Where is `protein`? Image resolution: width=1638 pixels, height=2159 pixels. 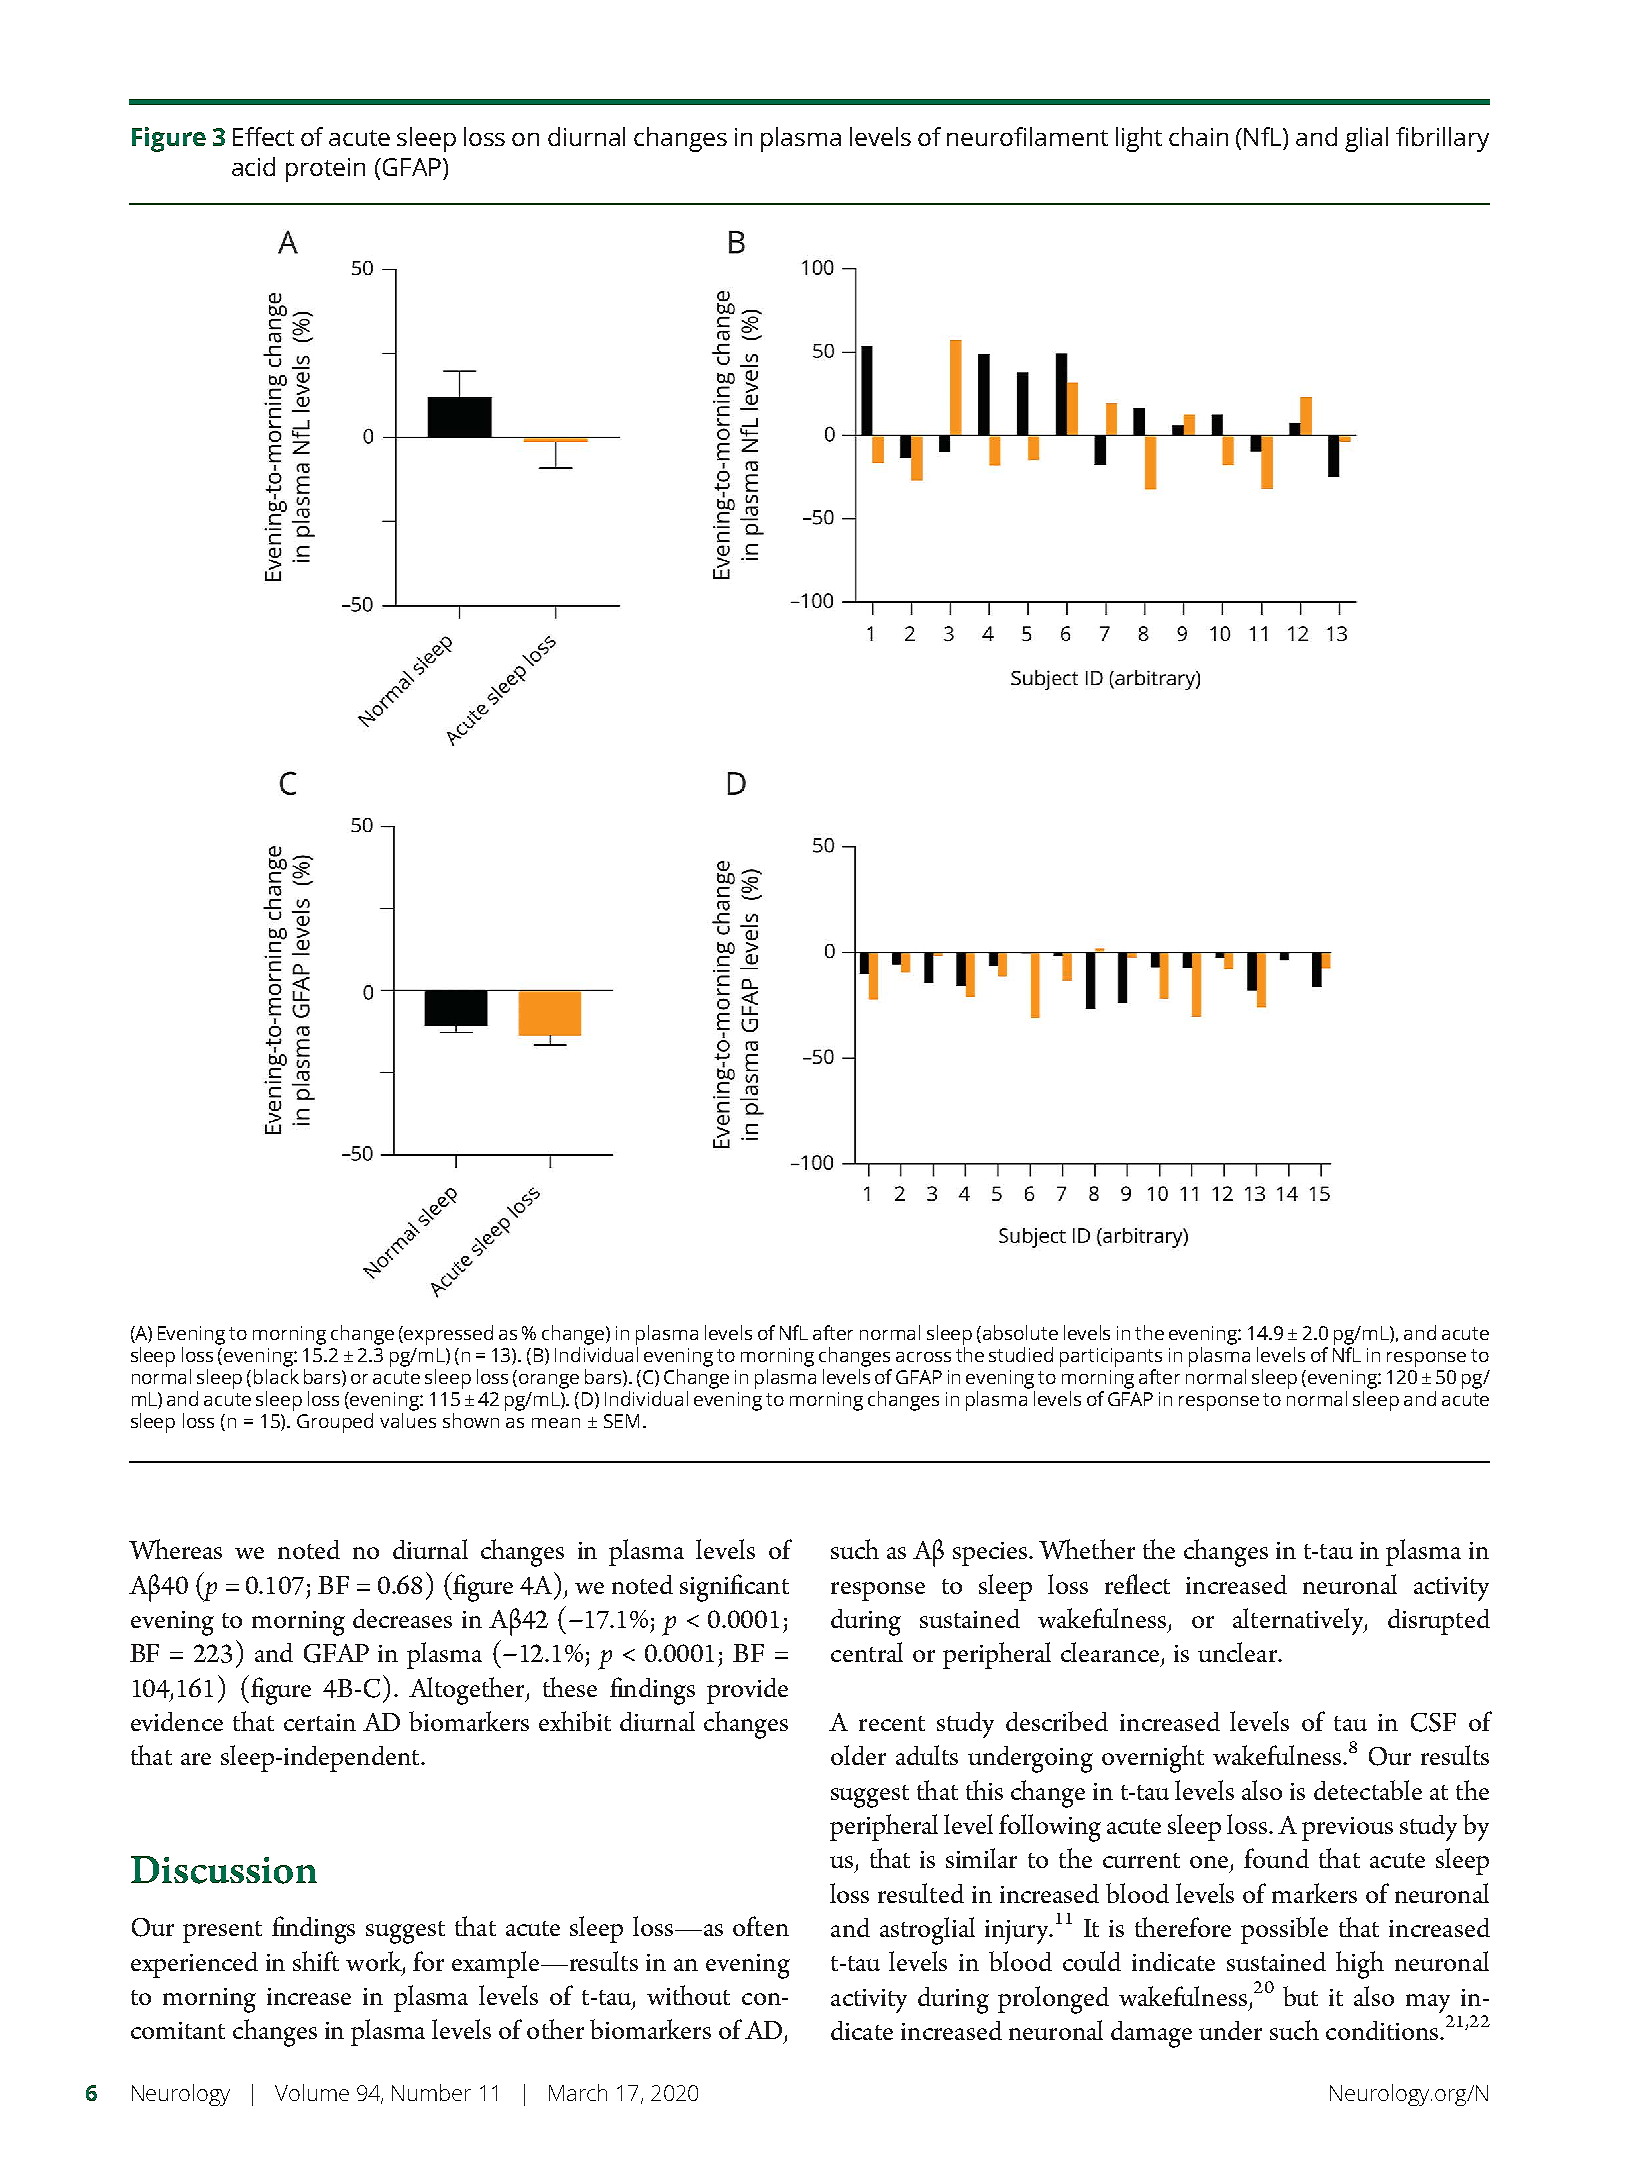 protein is located at coordinates (325, 170).
